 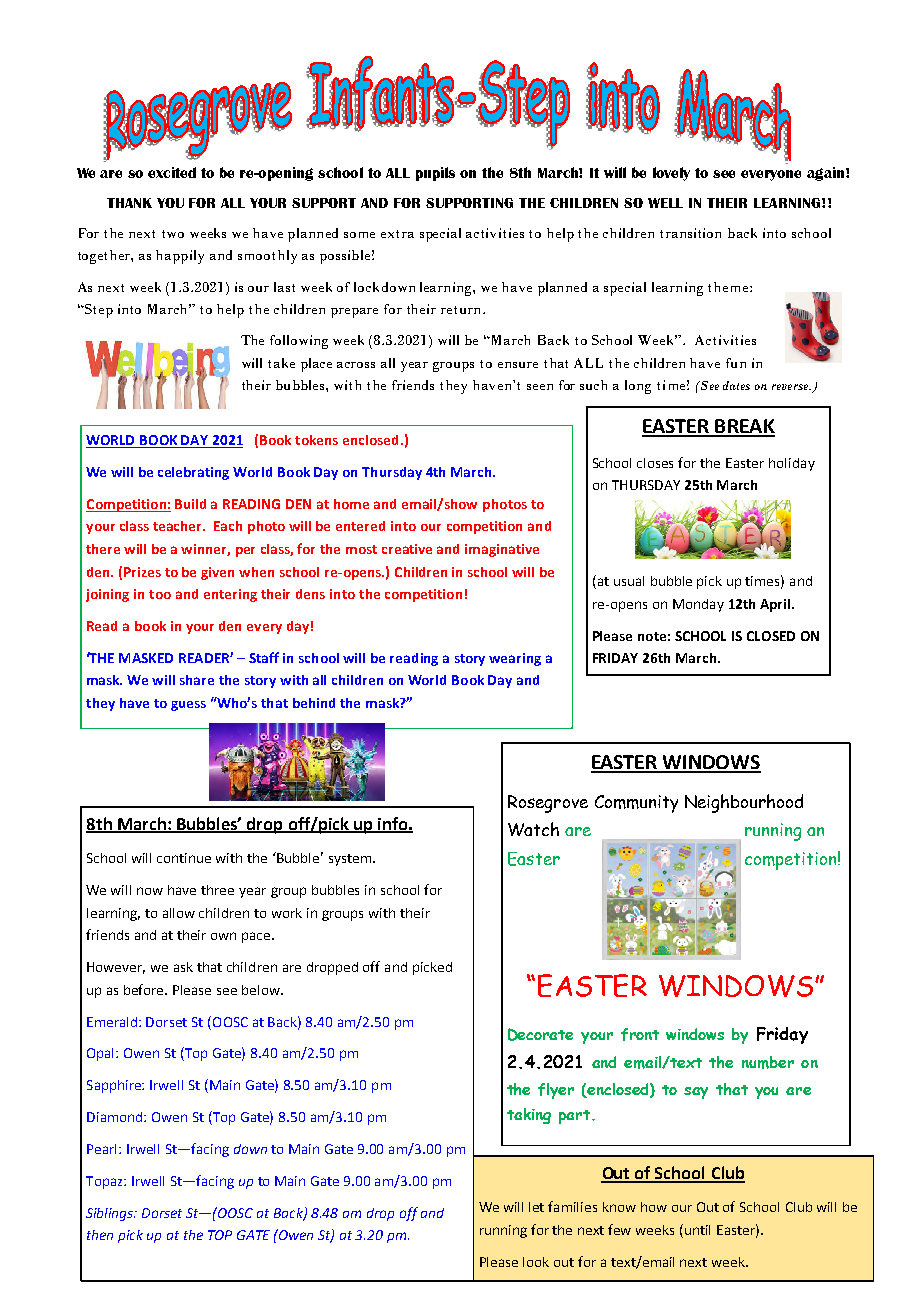 What do you see at coordinates (173, 234) in the screenshot?
I see `two` at bounding box center [173, 234].
